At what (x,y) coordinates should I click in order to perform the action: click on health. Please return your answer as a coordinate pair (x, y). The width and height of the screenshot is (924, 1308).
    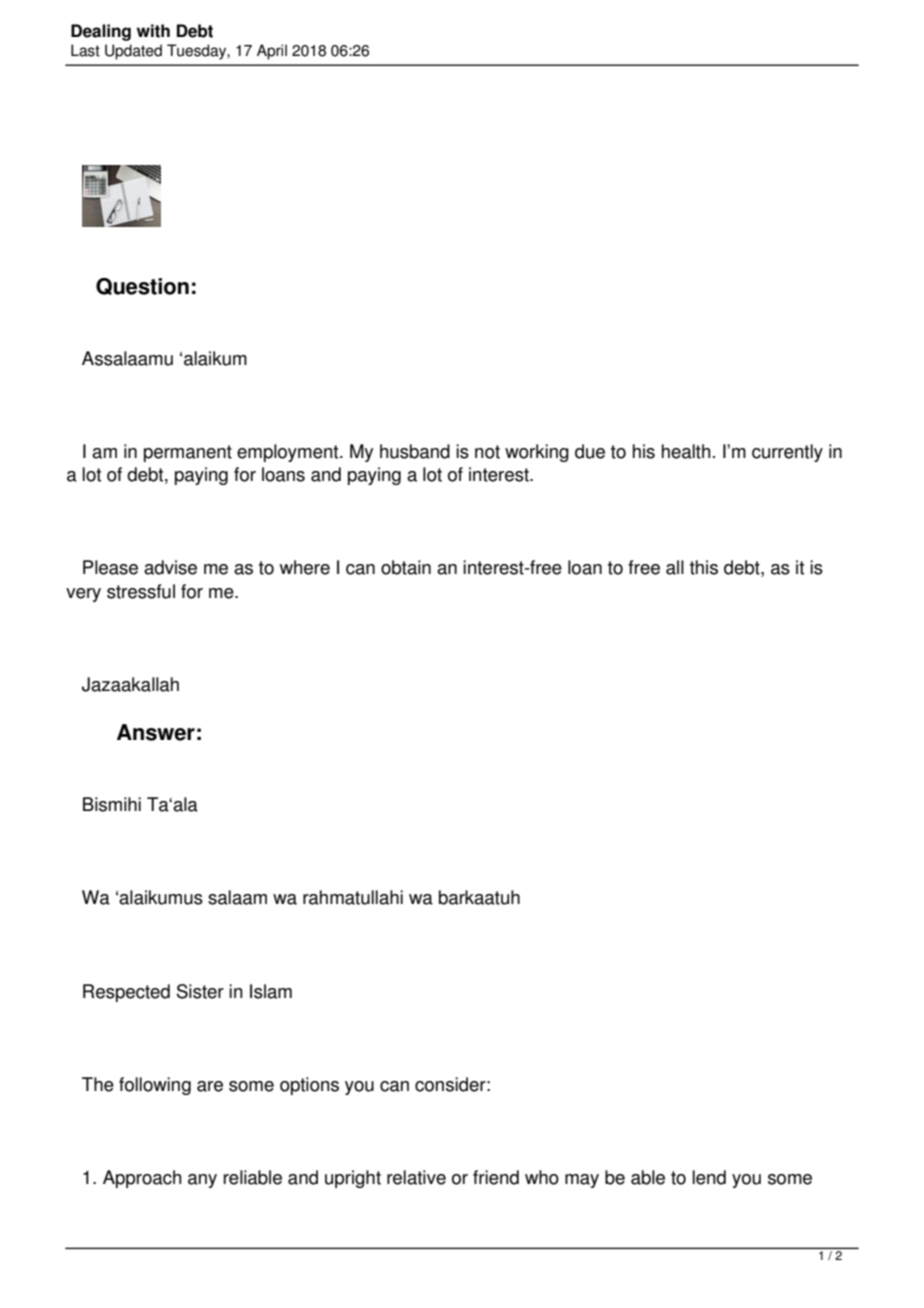
    Looking at the image, I should click on (686, 451).
